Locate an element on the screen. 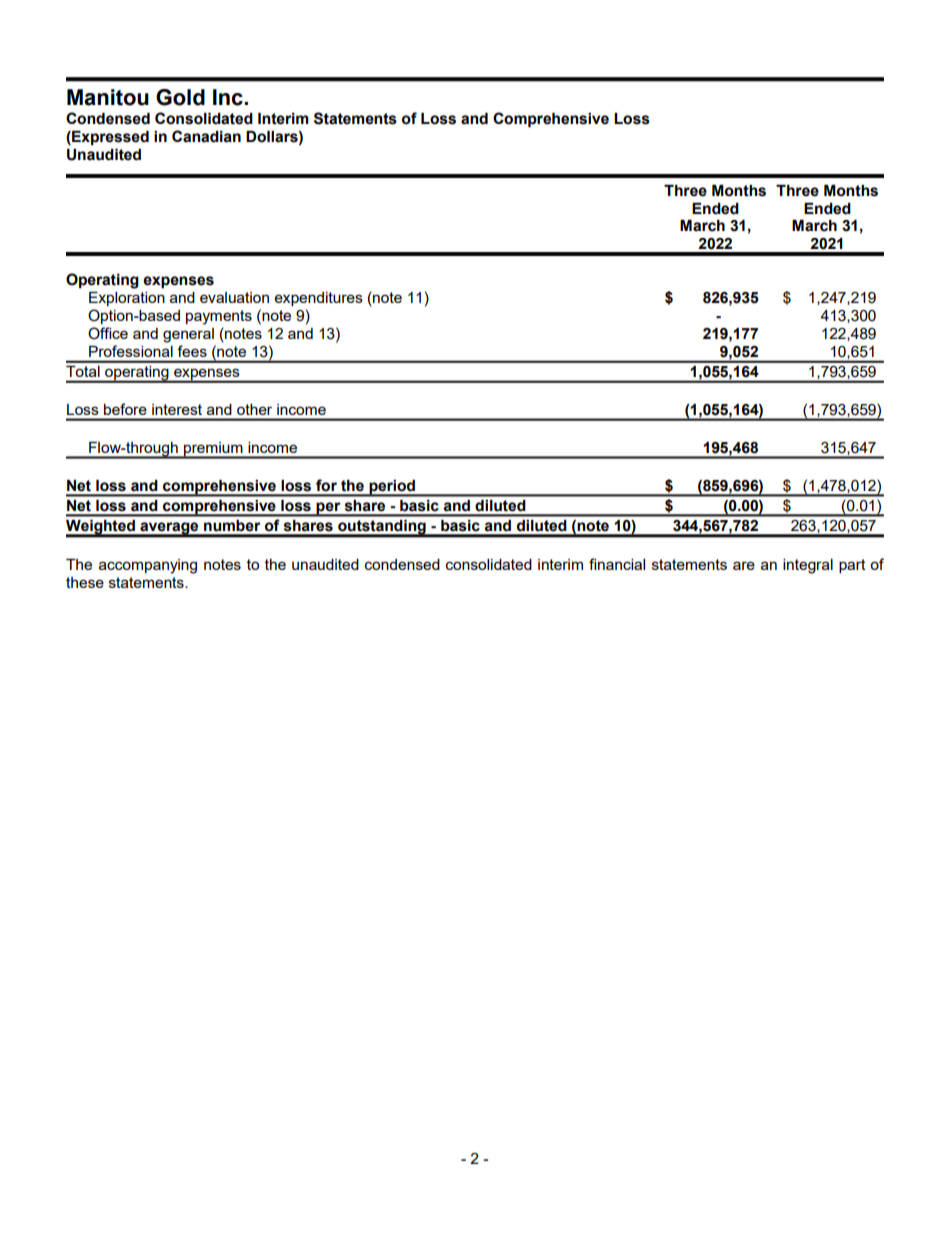 The width and height of the screenshot is (952, 1233). general is located at coordinates (188, 335).
